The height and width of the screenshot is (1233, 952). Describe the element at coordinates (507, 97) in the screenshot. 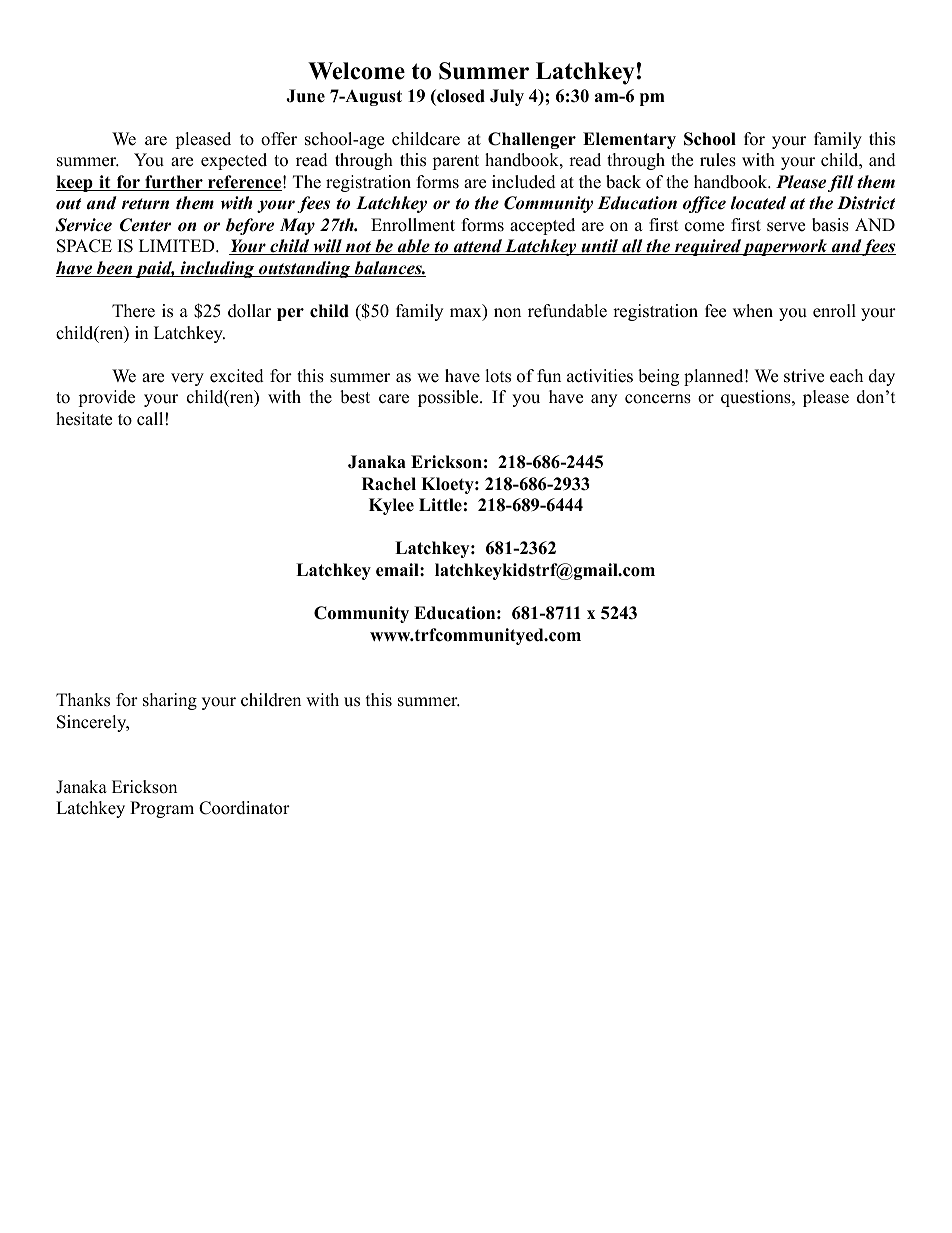

I see `July` at that location.
